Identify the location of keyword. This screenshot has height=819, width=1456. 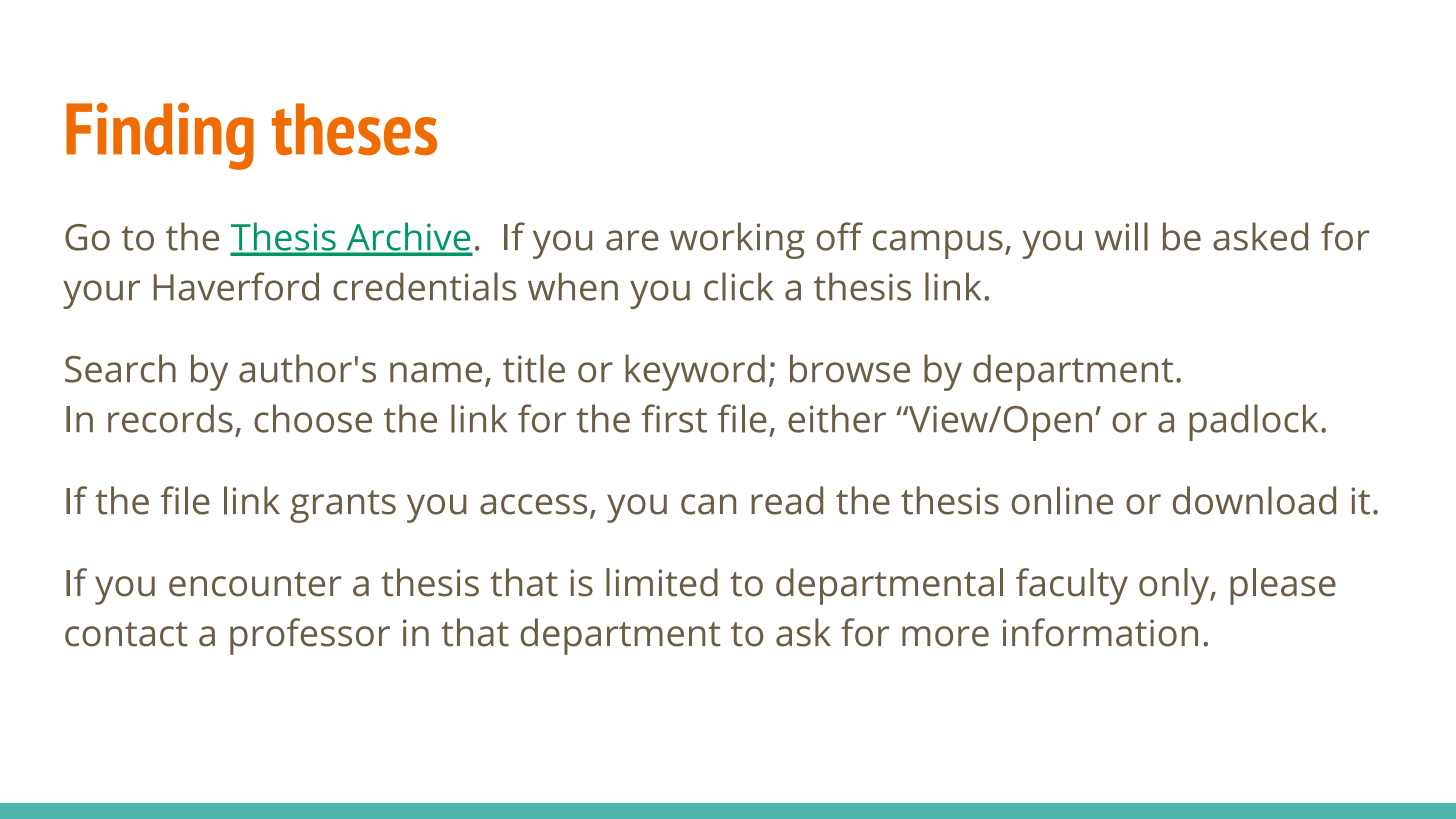
(695, 372).
